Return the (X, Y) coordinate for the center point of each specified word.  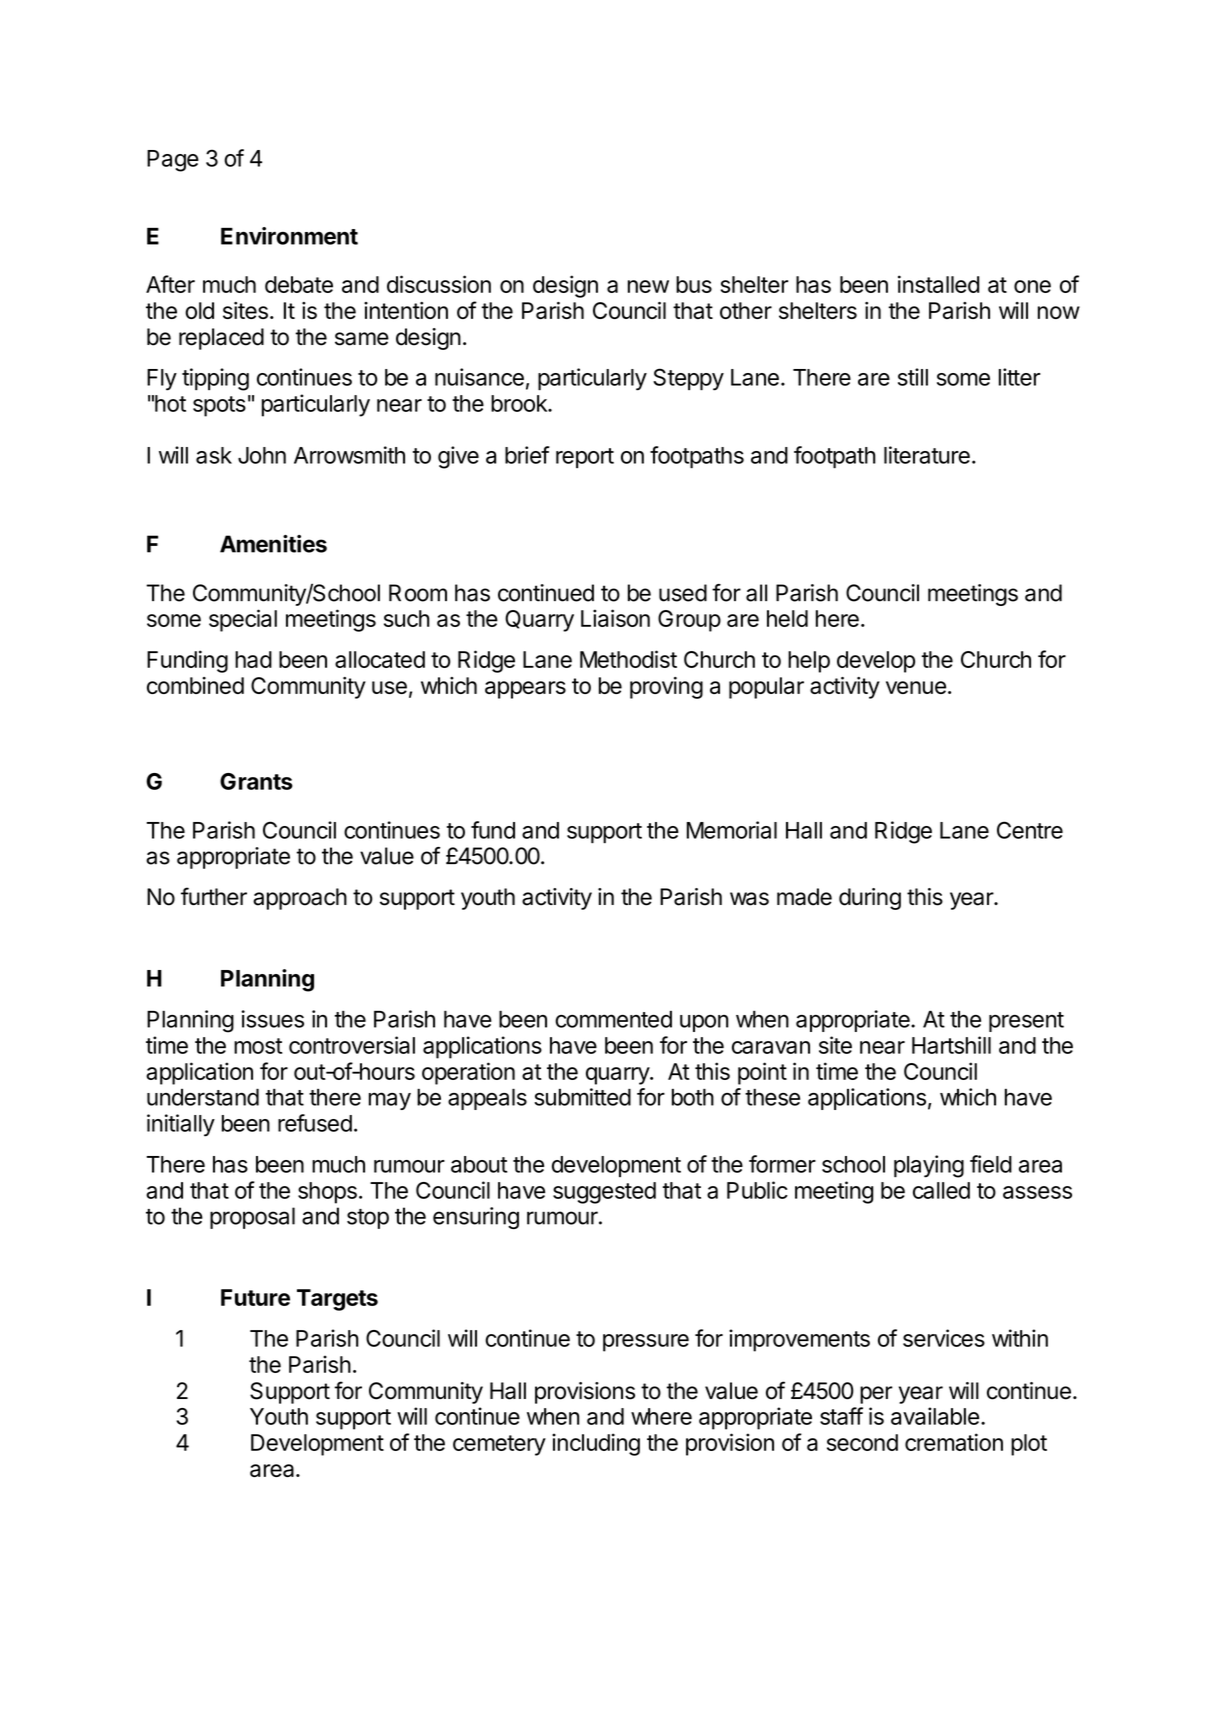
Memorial (732, 830)
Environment (289, 236)
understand (203, 1097)
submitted (582, 1097)
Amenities (273, 544)
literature (927, 455)
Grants (256, 781)
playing (929, 1166)
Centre (1030, 830)
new (648, 286)
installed (938, 284)
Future (255, 1297)
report (585, 458)
